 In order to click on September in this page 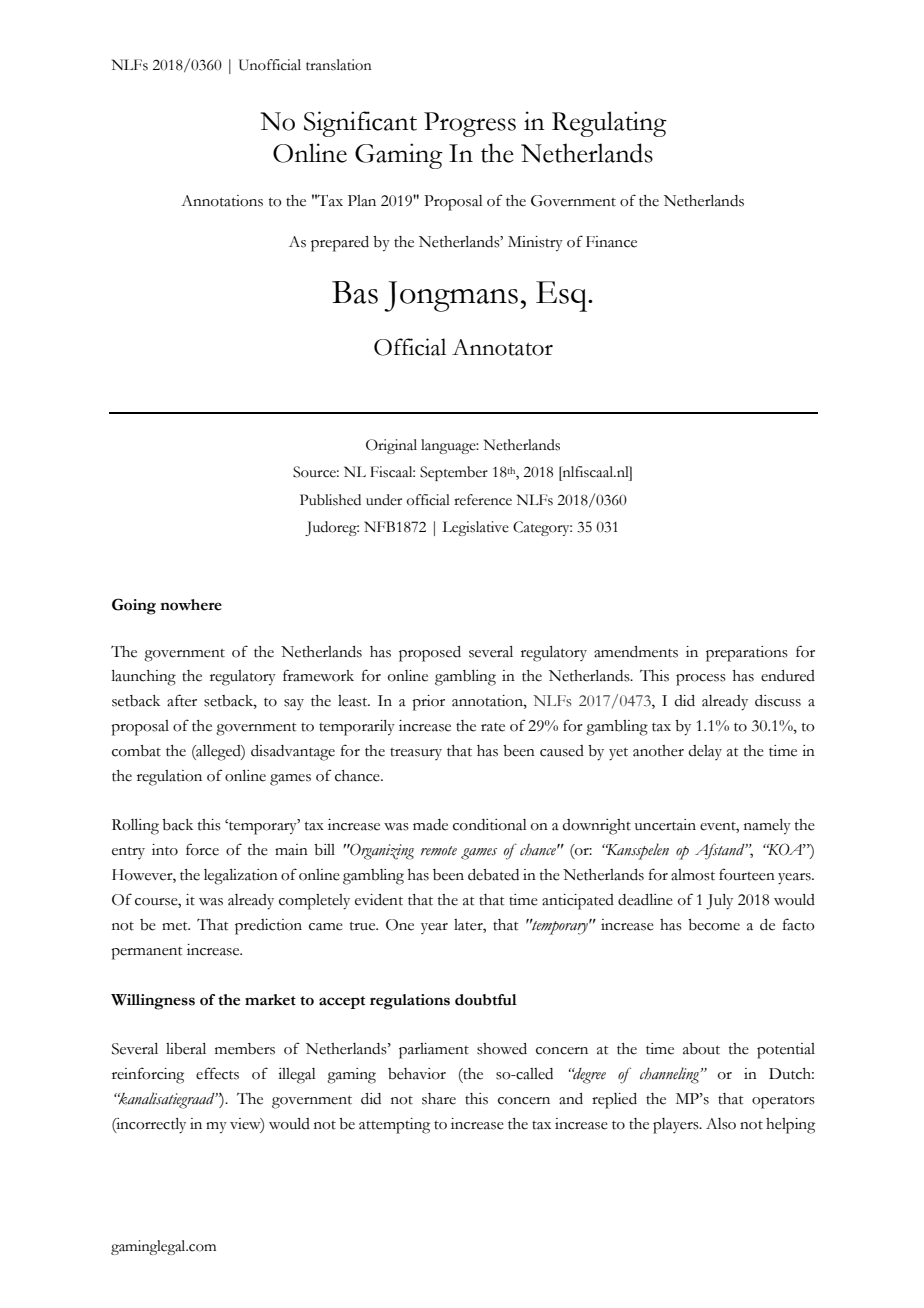, I will do `click(454, 473)`.
